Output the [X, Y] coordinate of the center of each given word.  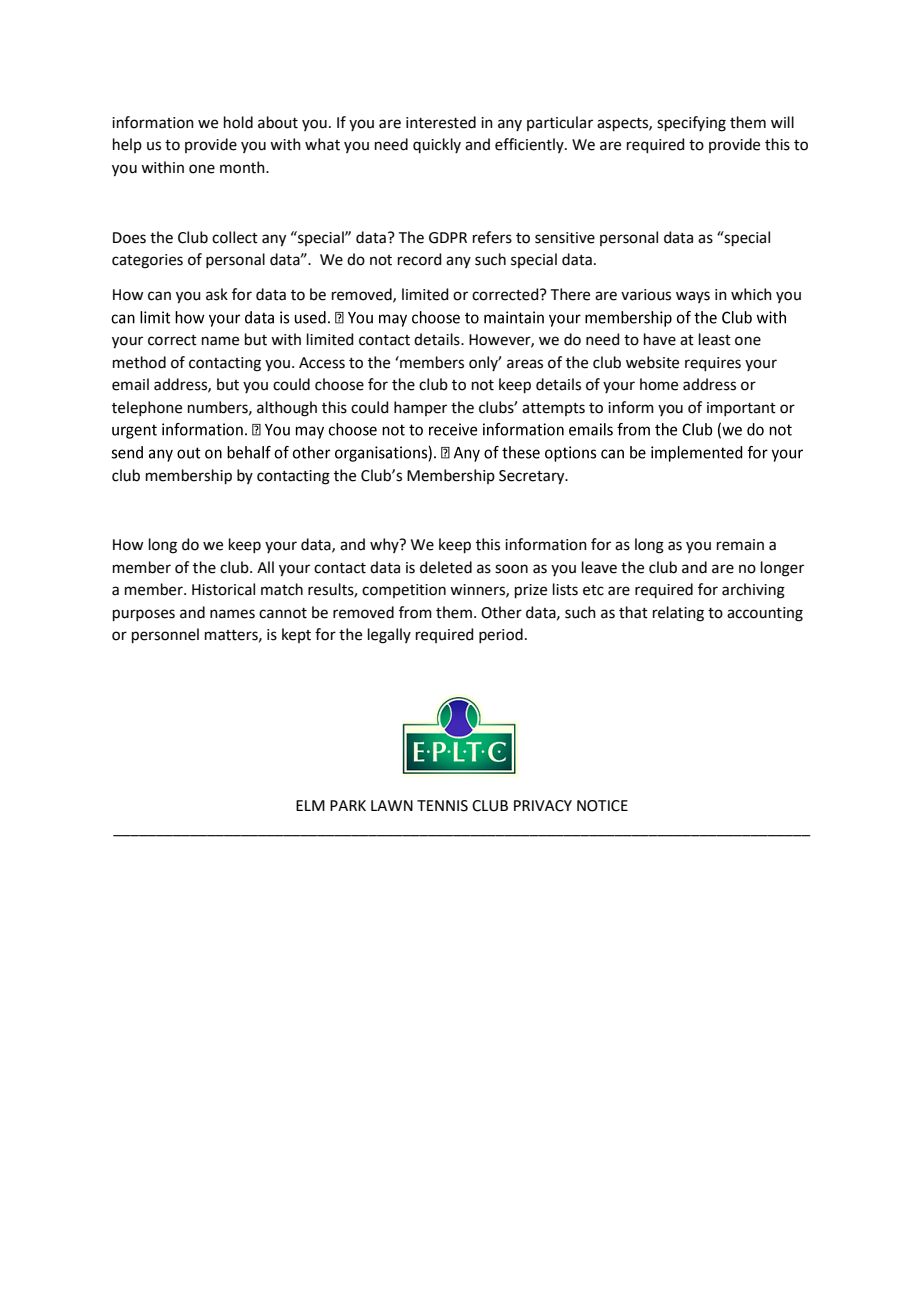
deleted [446, 567]
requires [713, 364]
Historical [223, 589]
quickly [437, 145]
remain [740, 545]
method [139, 362]
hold [238, 122]
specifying [691, 124]
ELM [310, 805]
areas [525, 364]
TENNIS [442, 806]
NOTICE [602, 806]
